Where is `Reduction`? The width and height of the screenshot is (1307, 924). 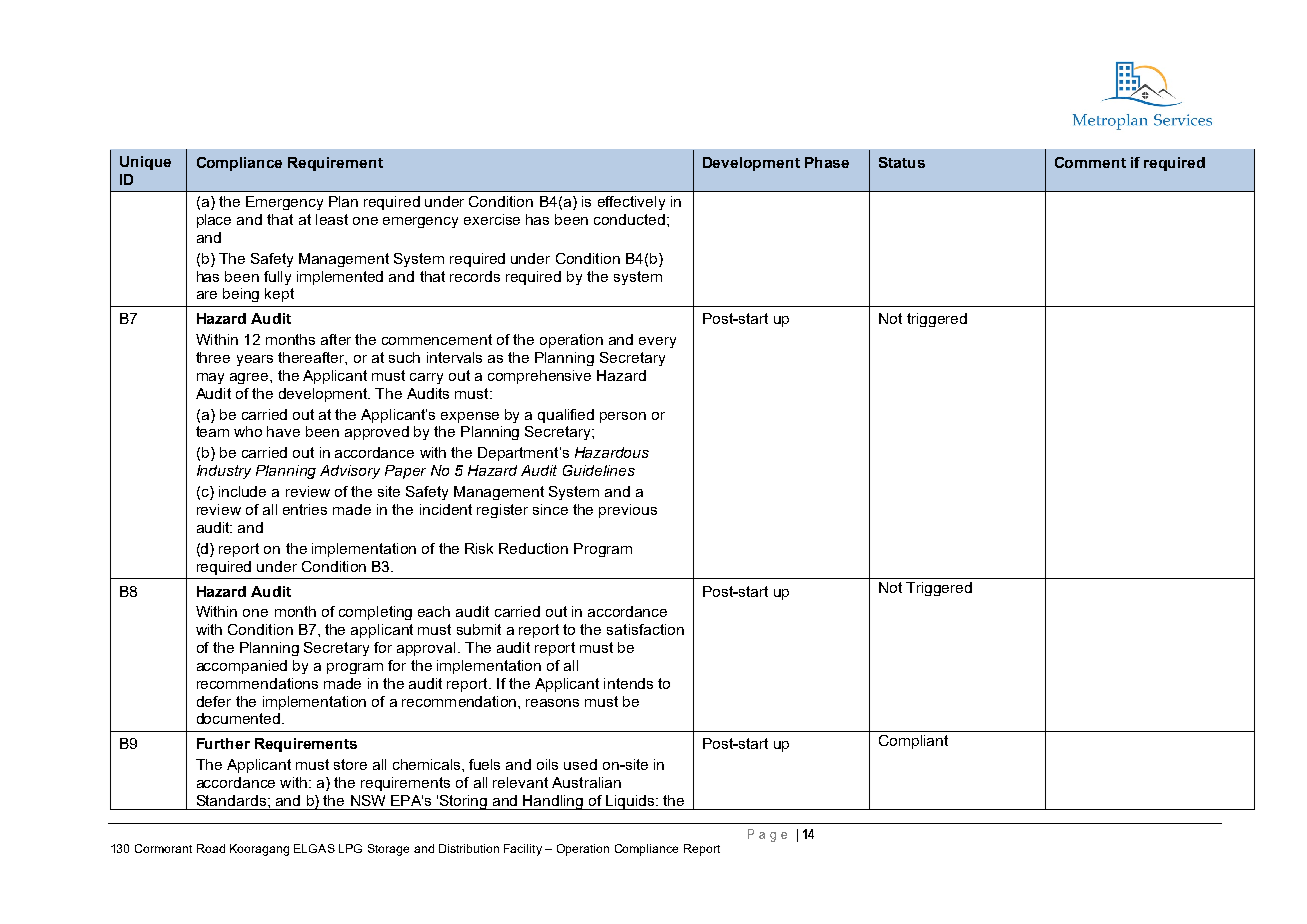
Reduction is located at coordinates (533, 548).
